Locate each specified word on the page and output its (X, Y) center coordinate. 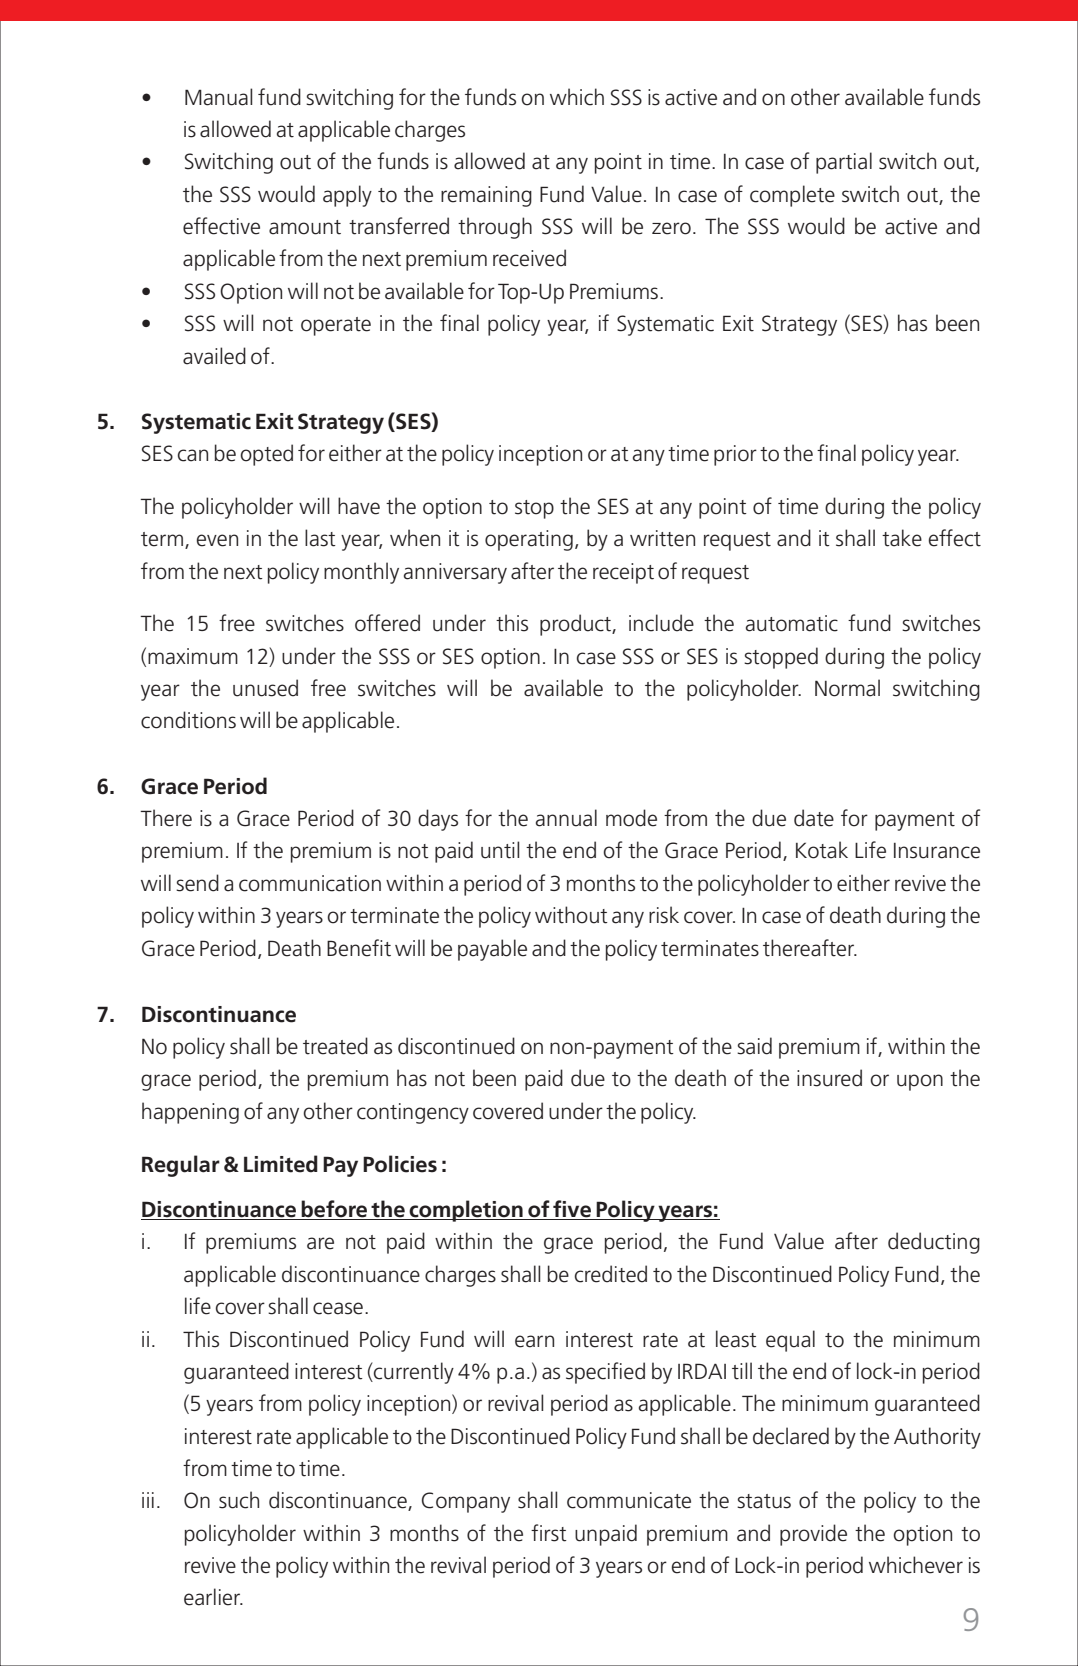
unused (265, 688)
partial (844, 163)
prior (735, 455)
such (239, 1500)
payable (492, 950)
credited (611, 1274)
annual (566, 818)
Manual (218, 97)
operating (529, 540)
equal (790, 1341)
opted (266, 455)
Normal (847, 688)
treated (335, 1046)
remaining (486, 196)
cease (338, 1308)
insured (829, 1078)
